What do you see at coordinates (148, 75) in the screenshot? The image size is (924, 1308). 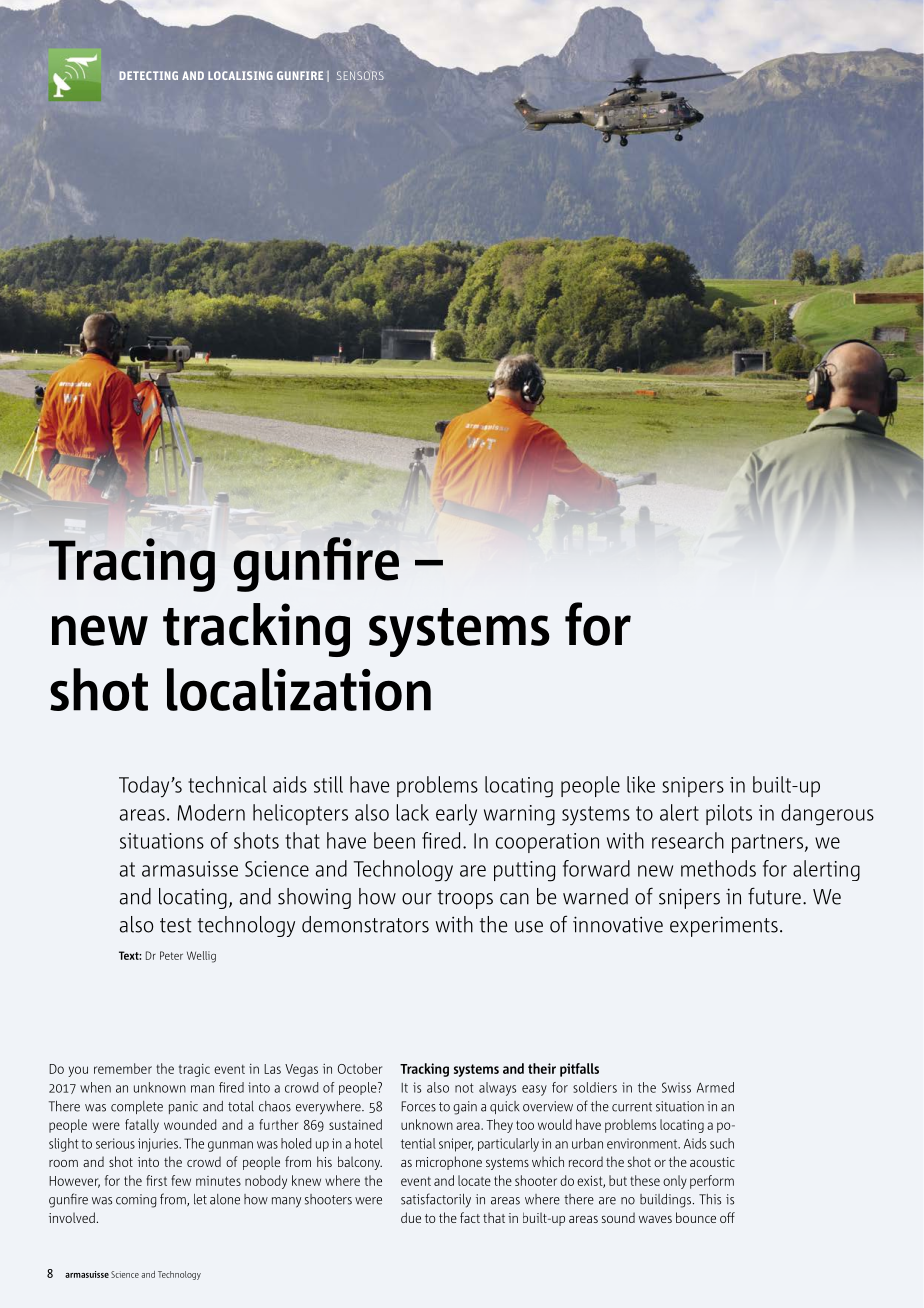 I see `DETECTING` at bounding box center [148, 75].
